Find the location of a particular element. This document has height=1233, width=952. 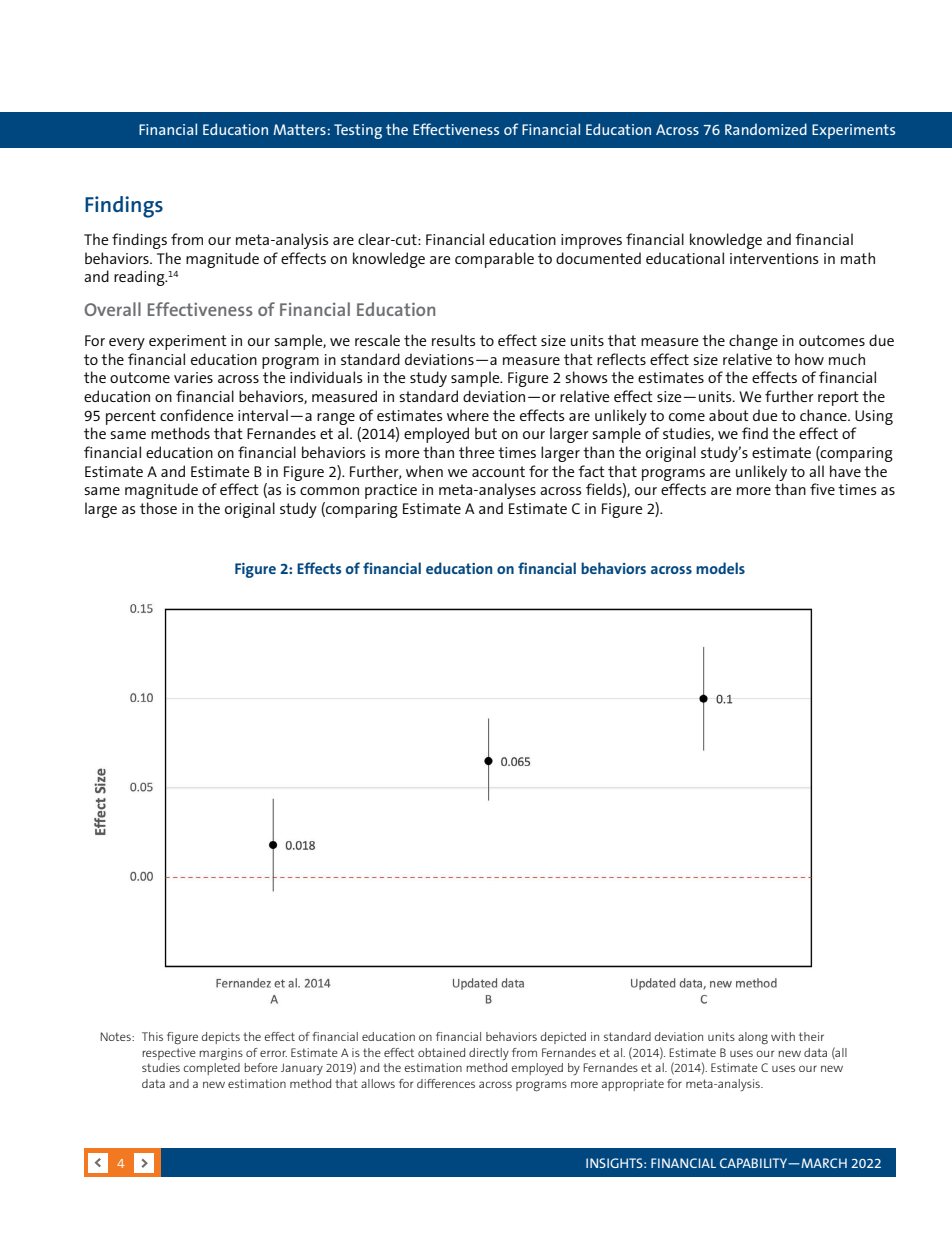

Randomized is located at coordinates (766, 129).
